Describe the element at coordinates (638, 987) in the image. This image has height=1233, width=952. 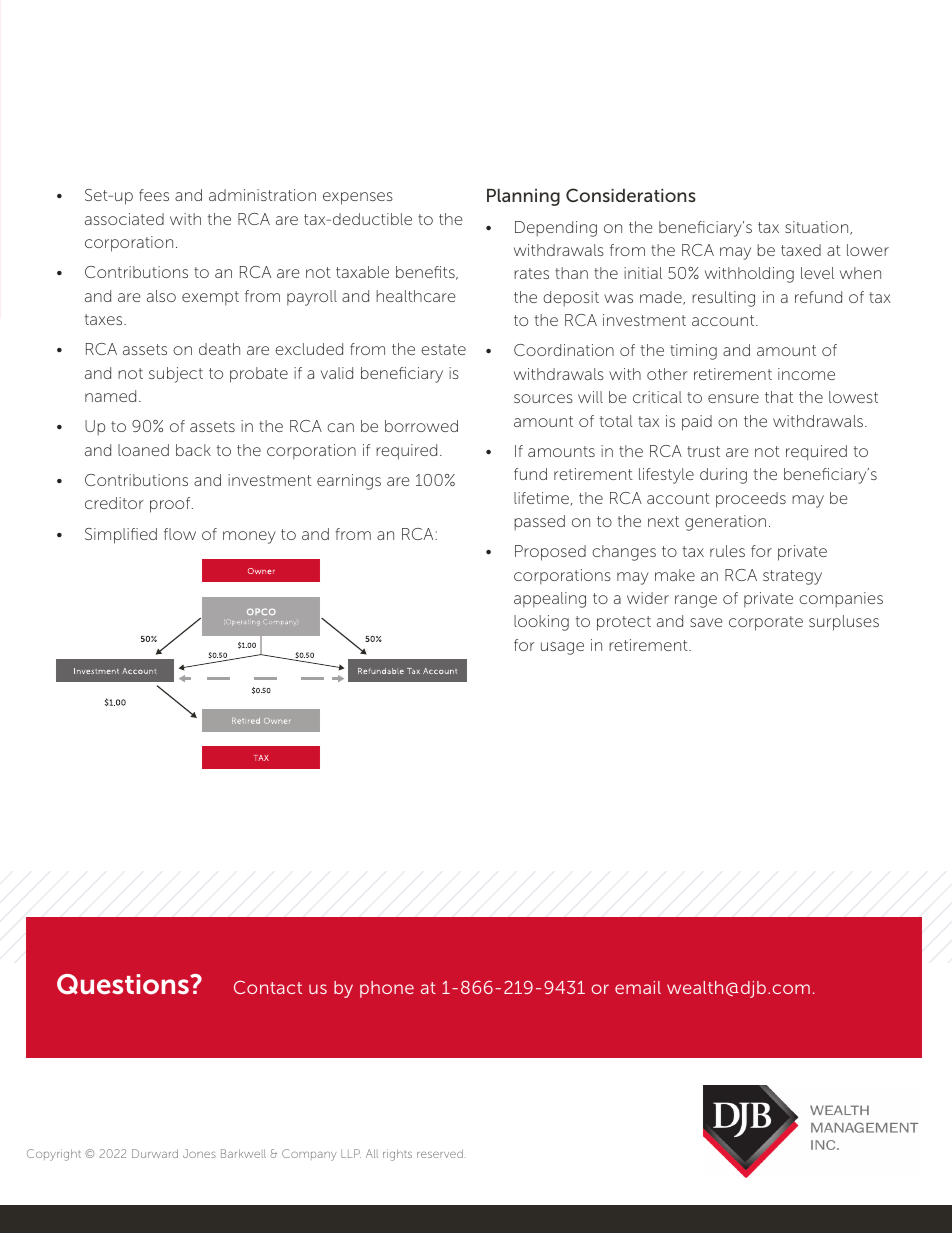
I see `email` at that location.
